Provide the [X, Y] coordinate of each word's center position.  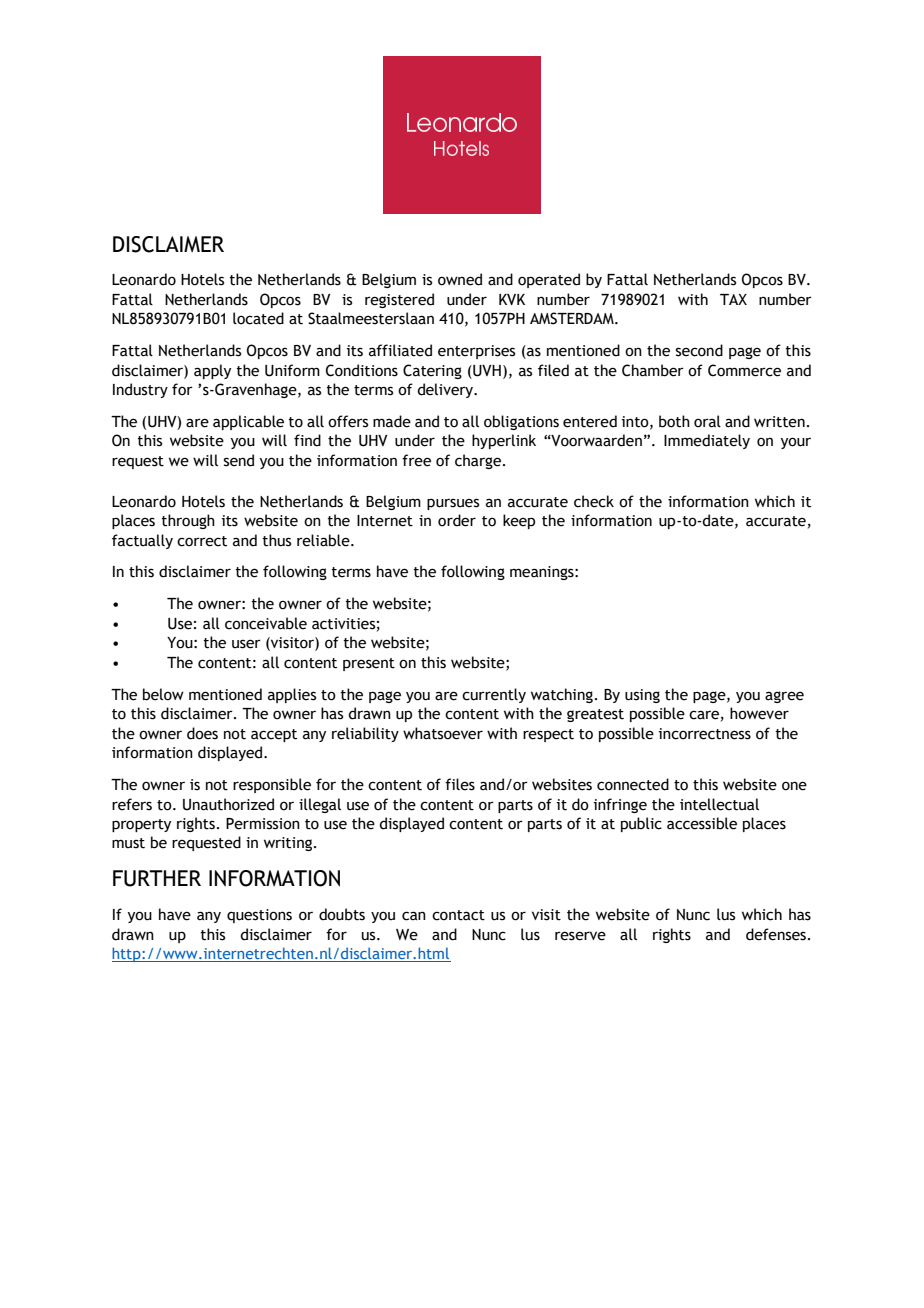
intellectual [719, 804]
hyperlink [504, 441]
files [460, 784]
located [258, 318]
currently [494, 695]
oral [707, 421]
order [457, 520]
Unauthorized [228, 804]
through [188, 521]
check [594, 501]
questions [259, 916]
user [246, 644]
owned [460, 279]
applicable [248, 422]
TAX [733, 299]
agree [784, 697]
